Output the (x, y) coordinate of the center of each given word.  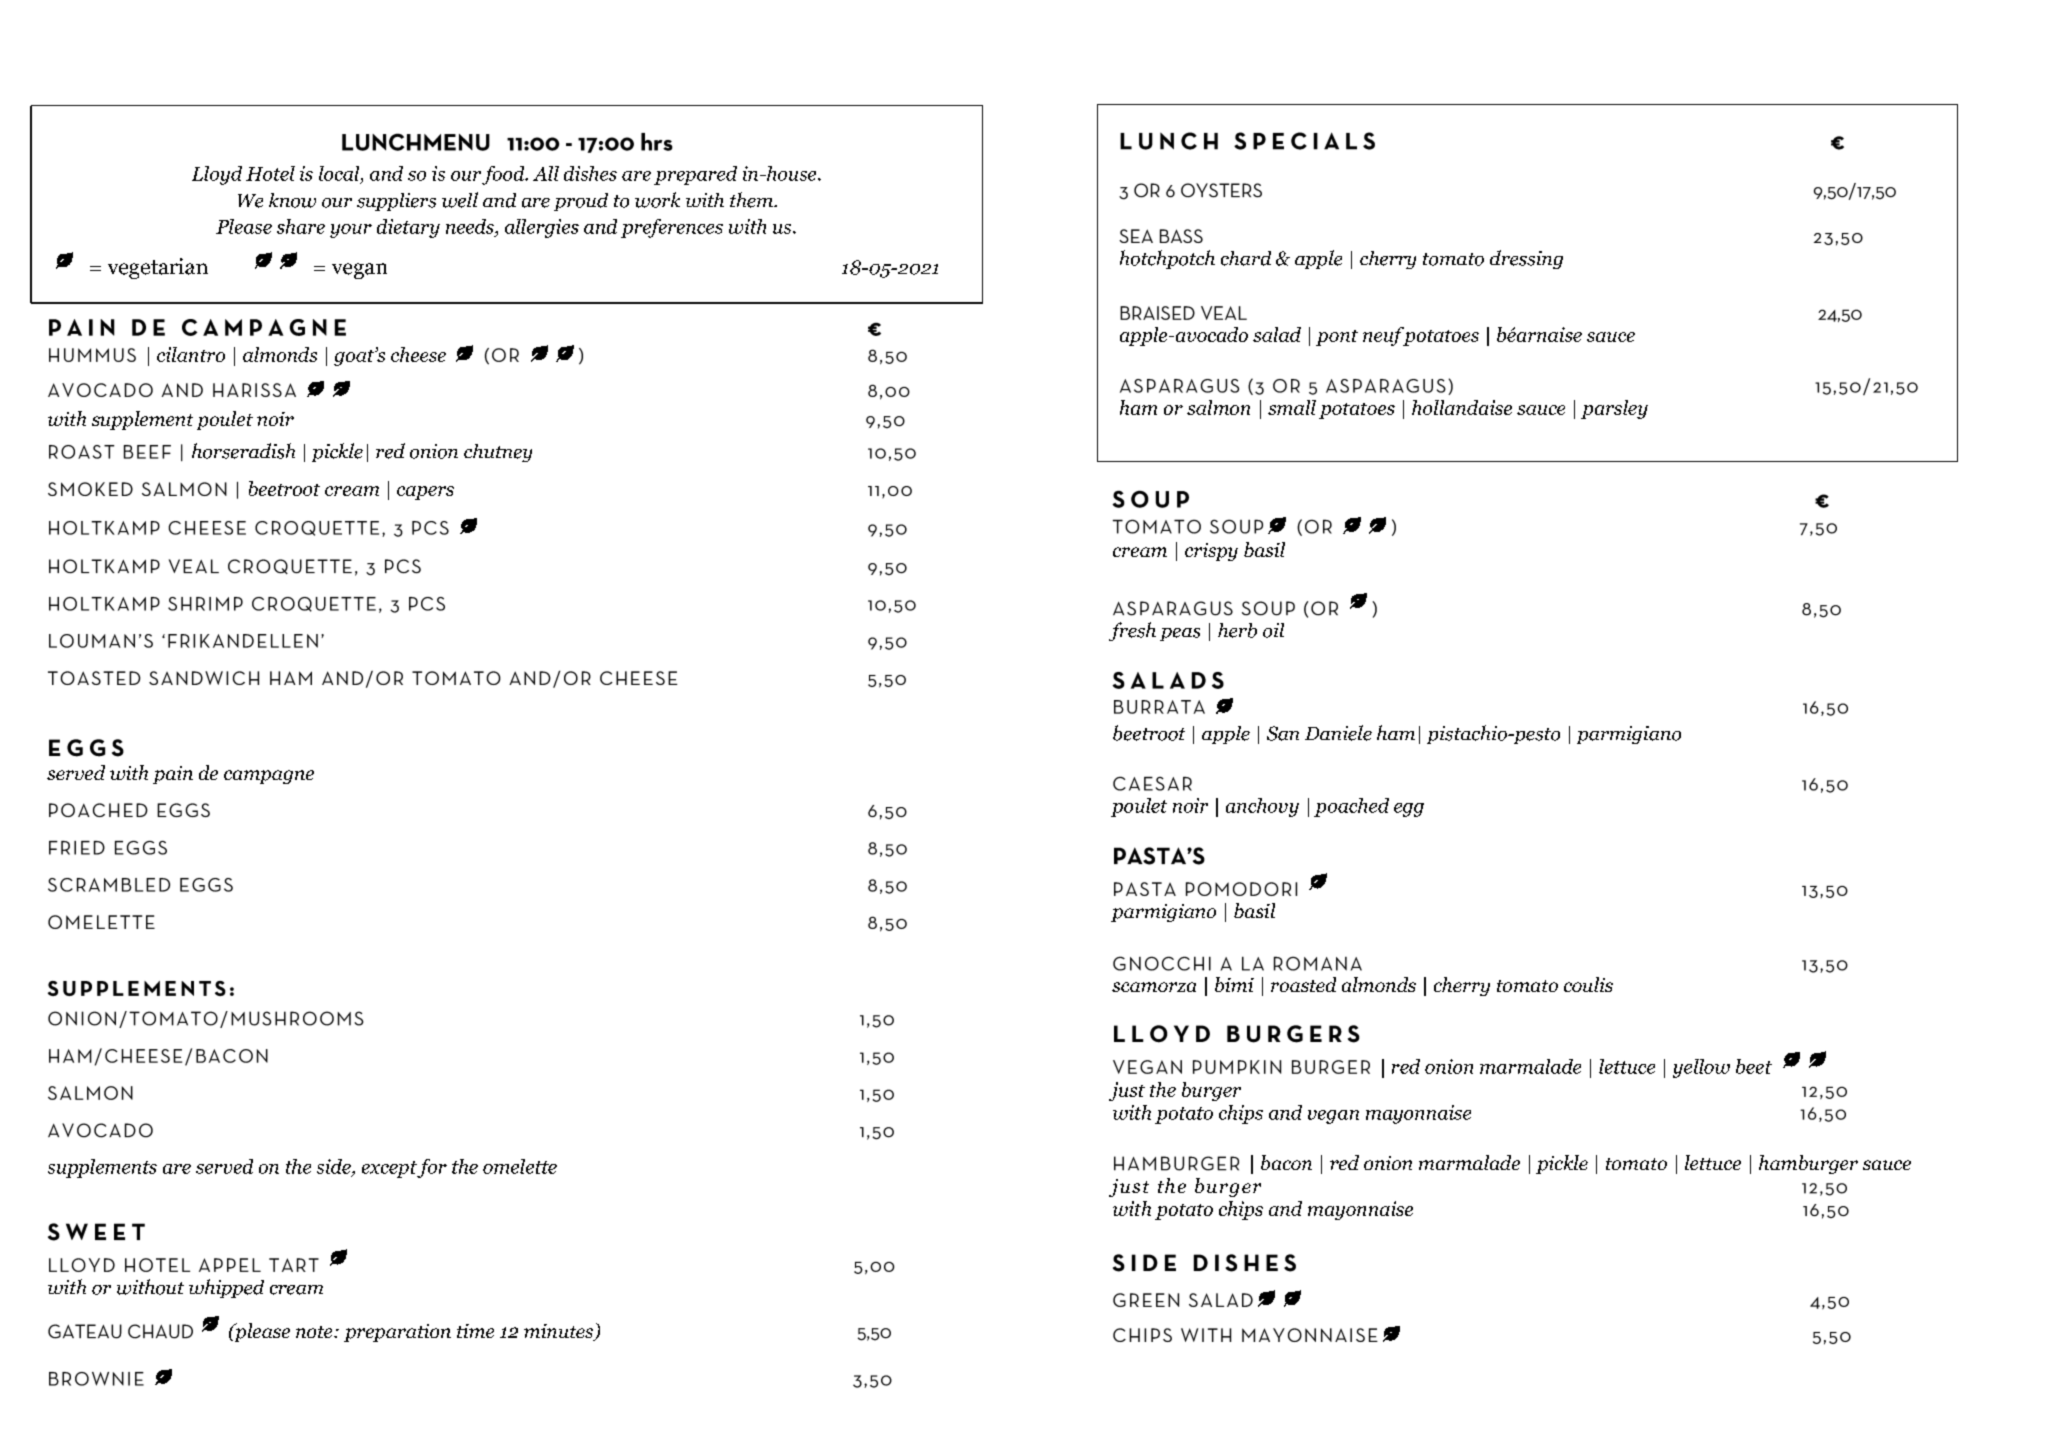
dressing (1526, 259)
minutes (560, 1332)
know (292, 200)
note (315, 1332)
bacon (1286, 1162)
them (752, 200)
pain (173, 775)
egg (1409, 810)
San (1283, 733)
